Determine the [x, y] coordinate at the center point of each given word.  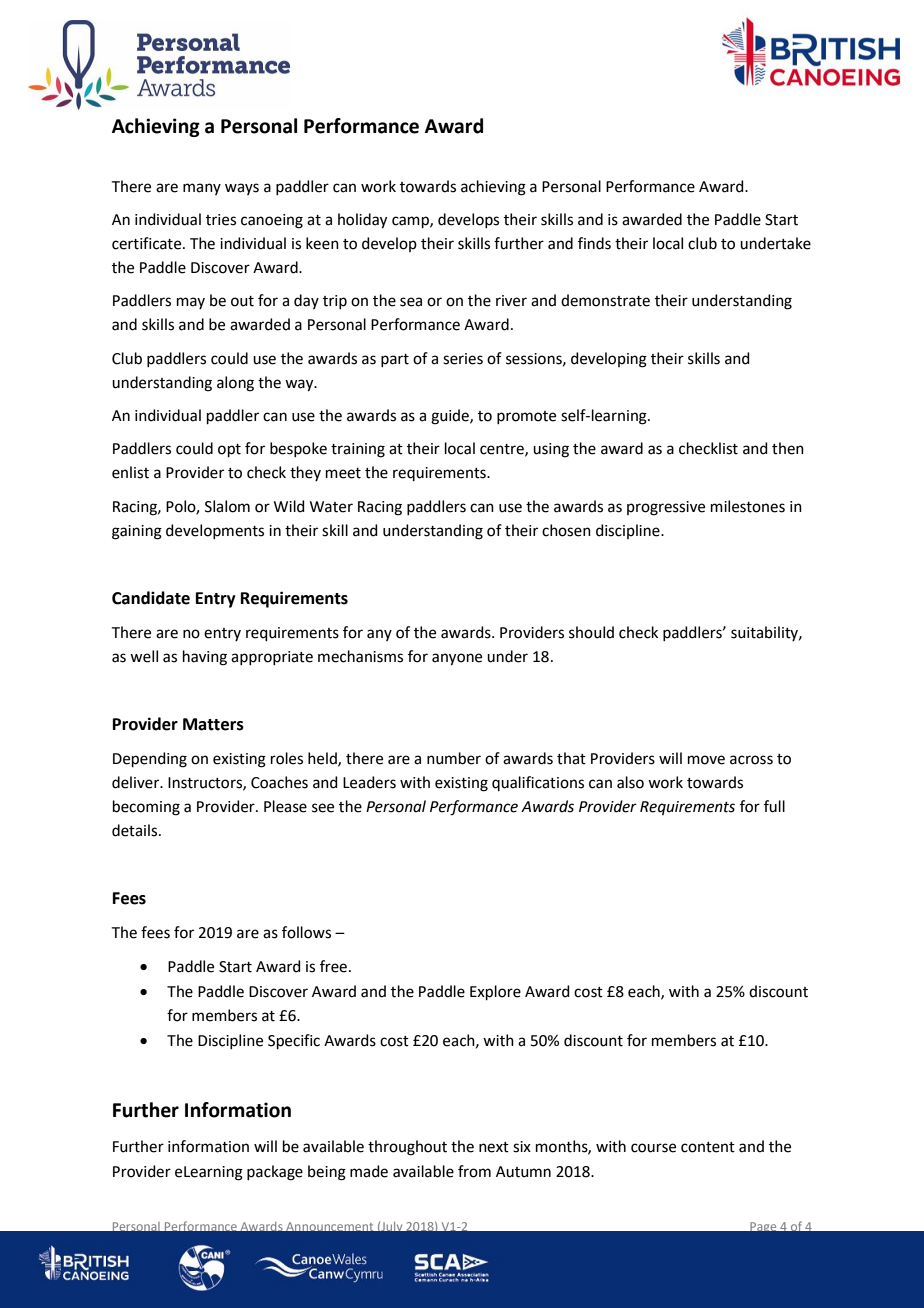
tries [221, 220]
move [706, 760]
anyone [457, 659]
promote [526, 417]
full [774, 806]
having [205, 658]
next [494, 1147]
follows [306, 932]
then [788, 448]
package [275, 1173]
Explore [495, 992]
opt [229, 450]
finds [594, 243]
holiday [362, 221]
